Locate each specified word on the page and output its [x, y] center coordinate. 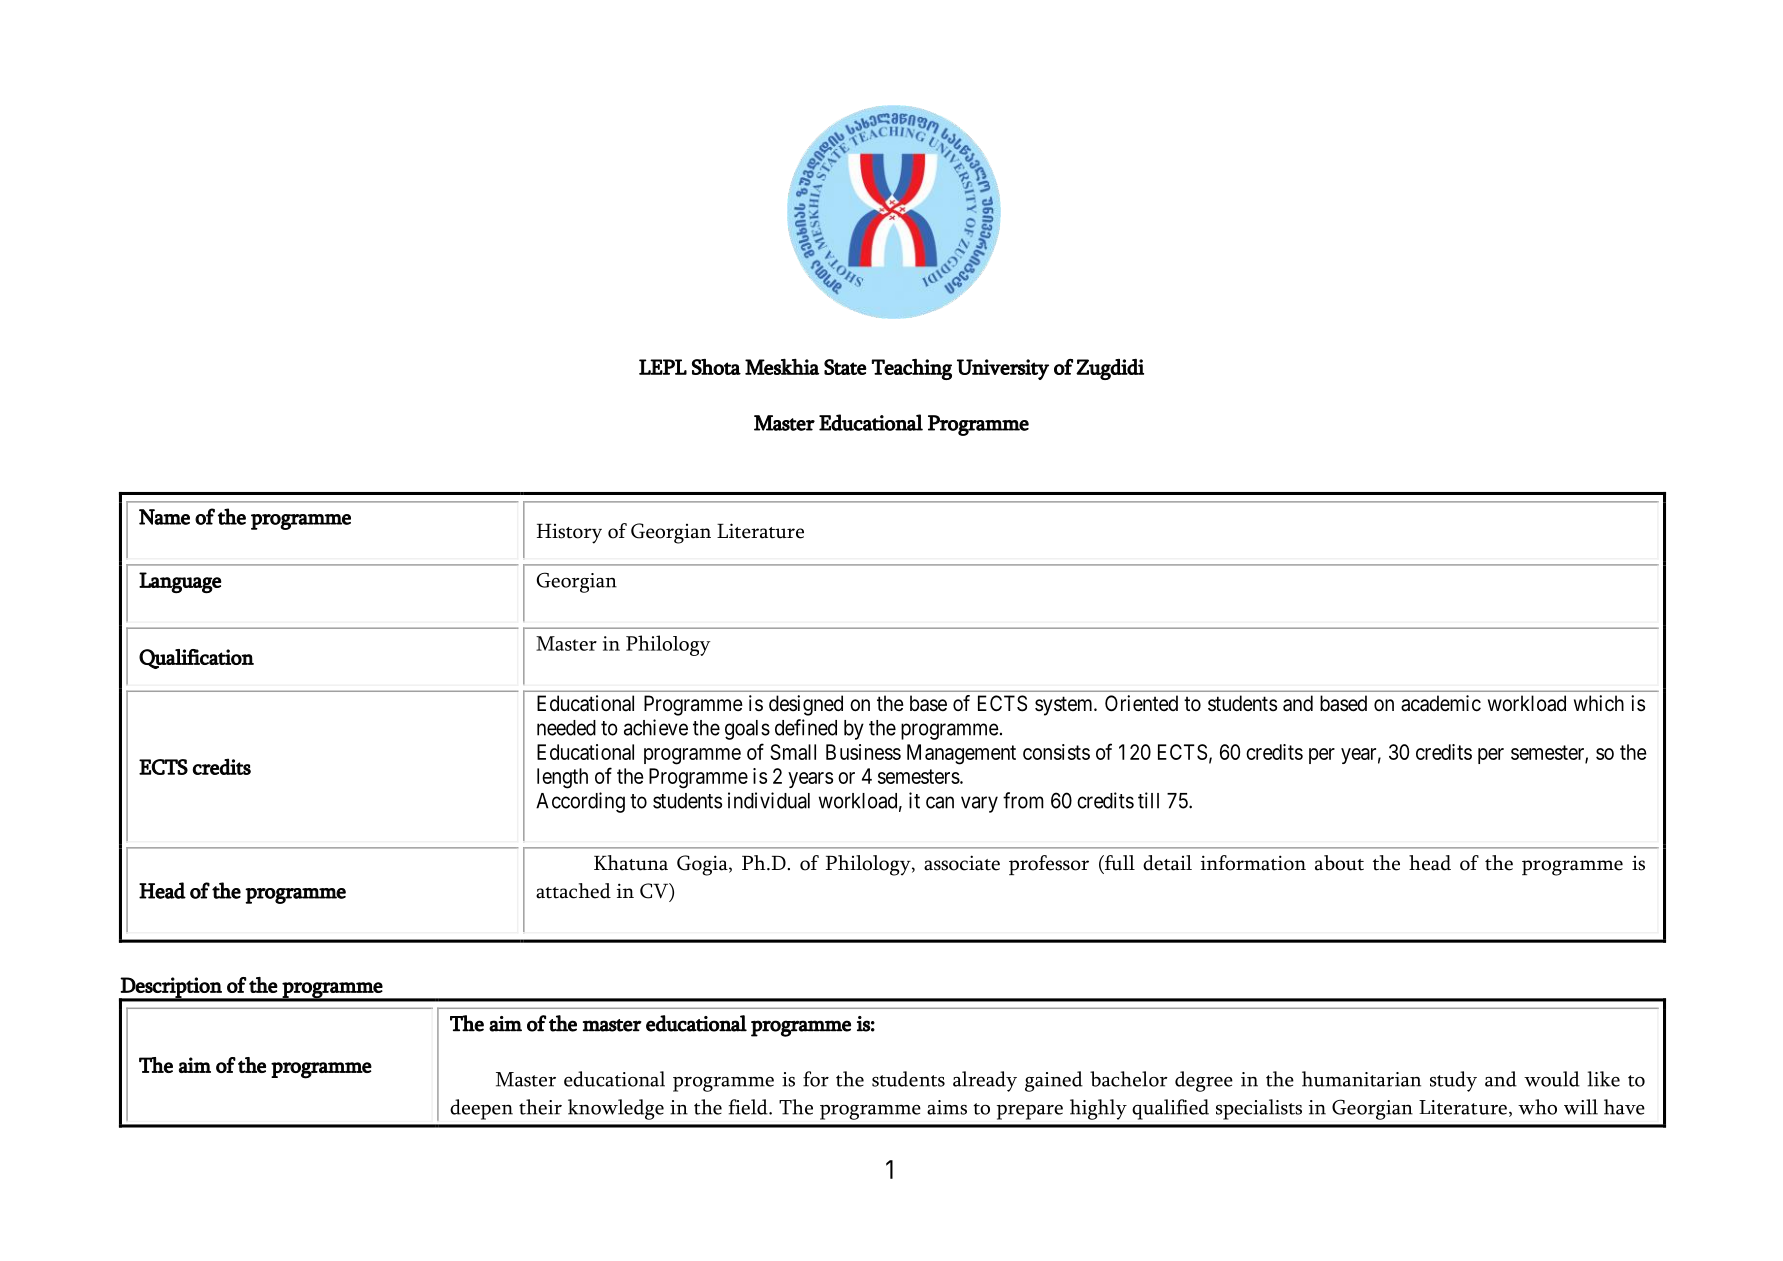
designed [806, 705]
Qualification [196, 659]
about [1339, 863]
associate [962, 863]
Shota [716, 367]
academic [1441, 703]
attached [573, 891]
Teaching [912, 369]
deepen [481, 1109]
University [1003, 369]
